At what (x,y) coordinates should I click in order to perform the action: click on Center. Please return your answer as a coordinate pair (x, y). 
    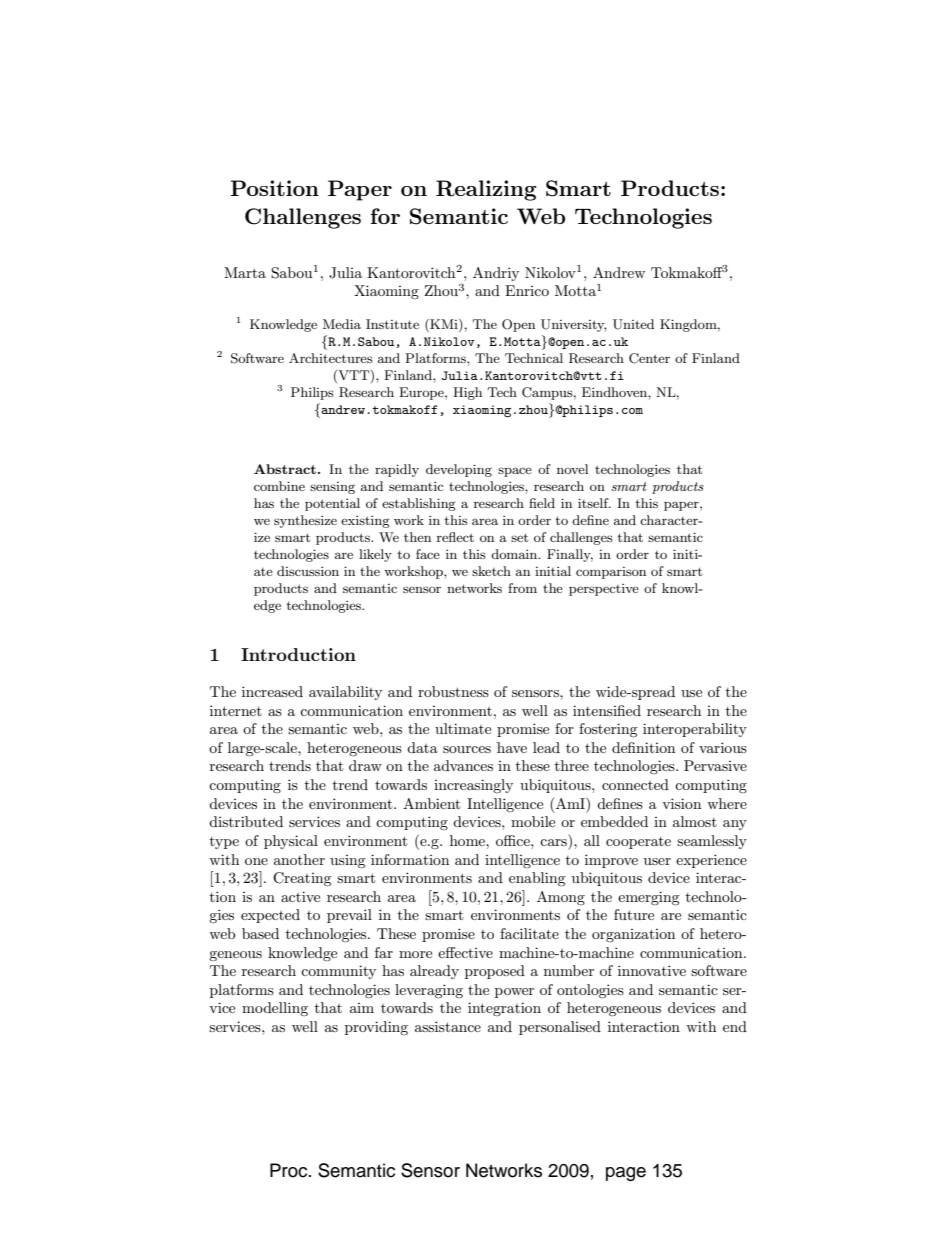
    Looking at the image, I should click on (649, 358).
